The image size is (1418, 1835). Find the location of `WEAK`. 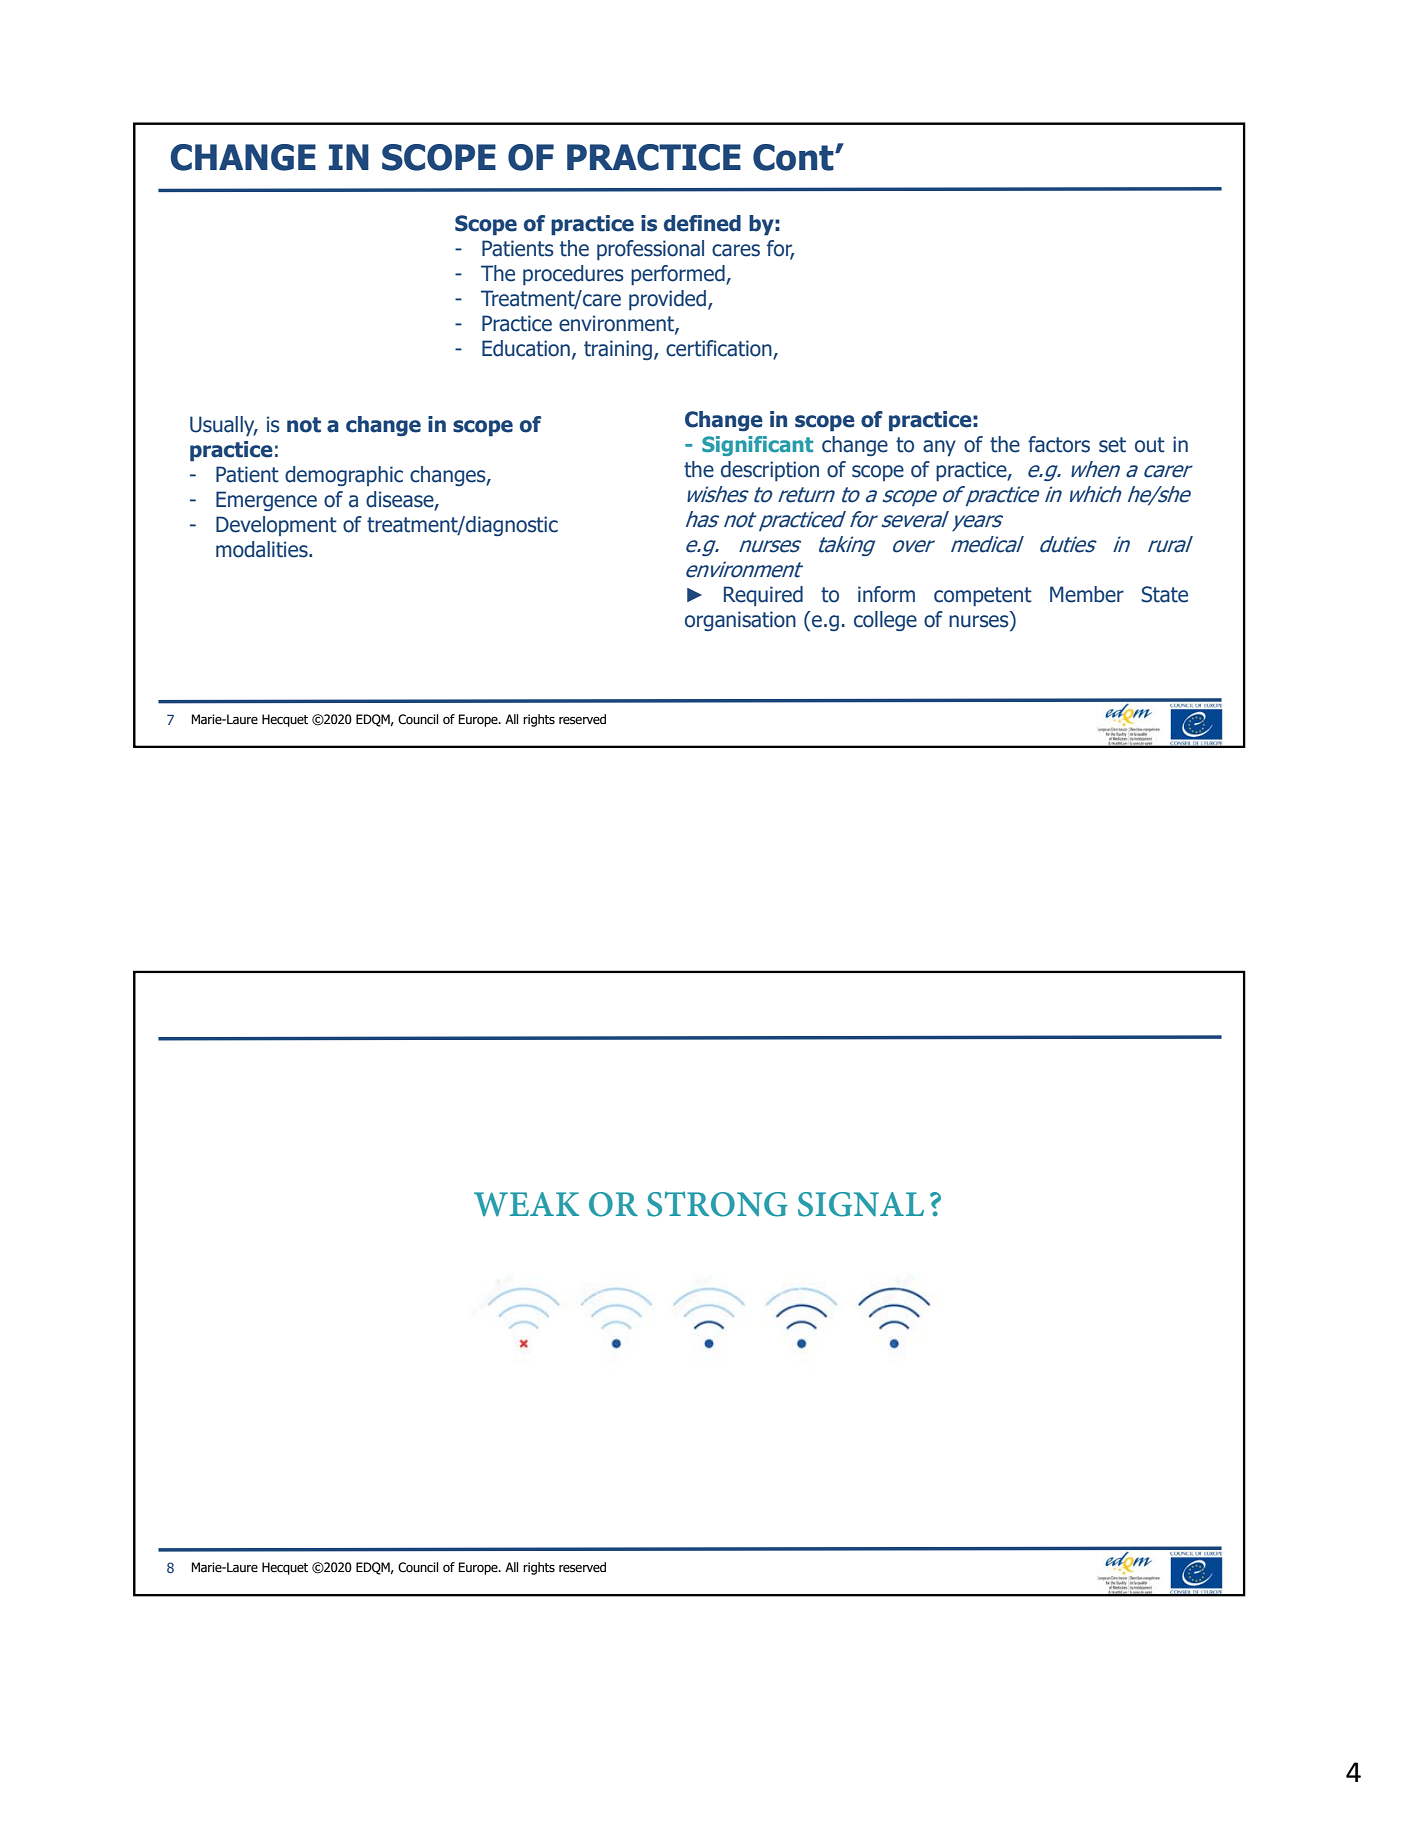

WEAK is located at coordinates (526, 1204).
